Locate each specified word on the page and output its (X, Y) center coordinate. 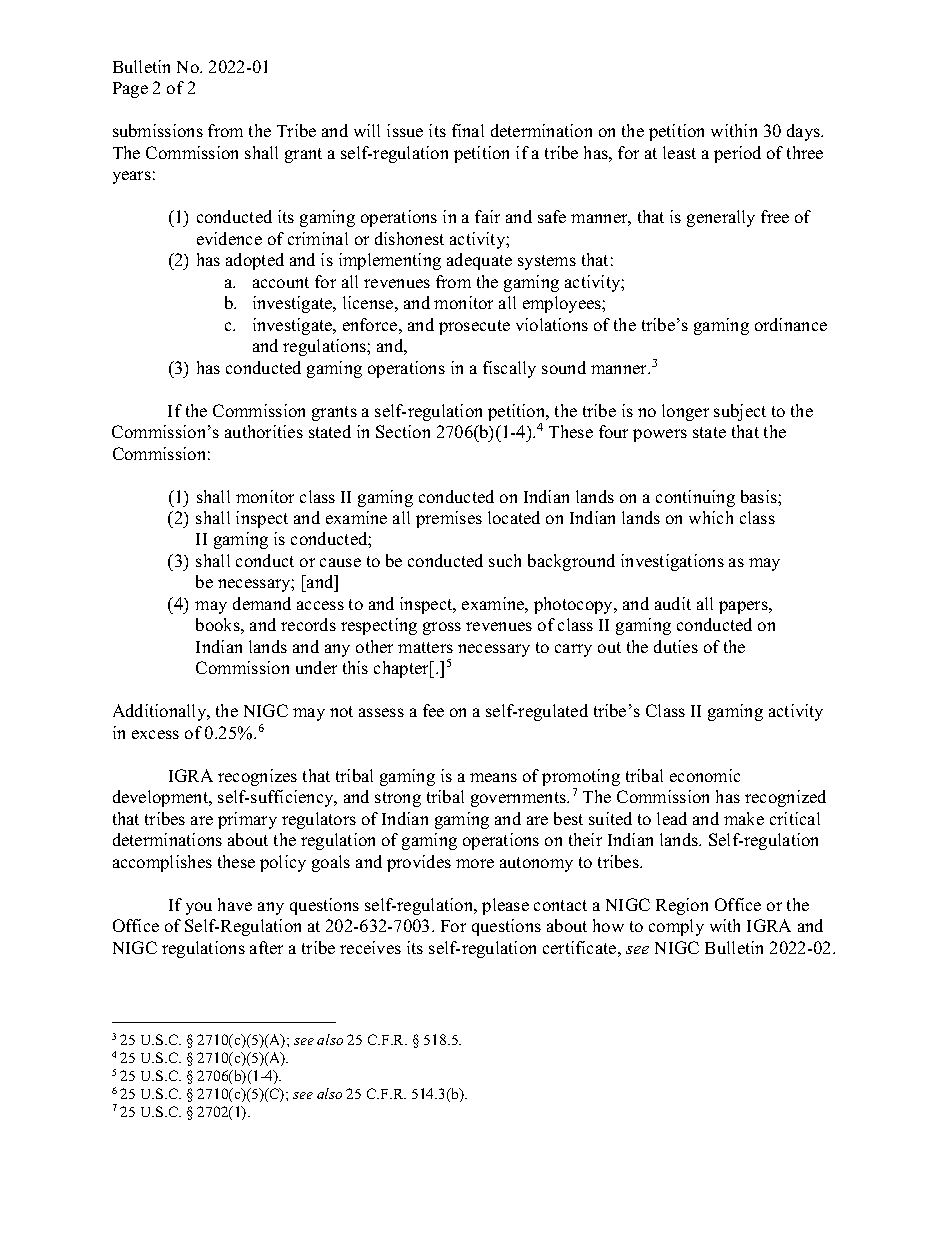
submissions (158, 130)
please (505, 906)
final (468, 130)
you (199, 908)
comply (676, 927)
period (737, 154)
